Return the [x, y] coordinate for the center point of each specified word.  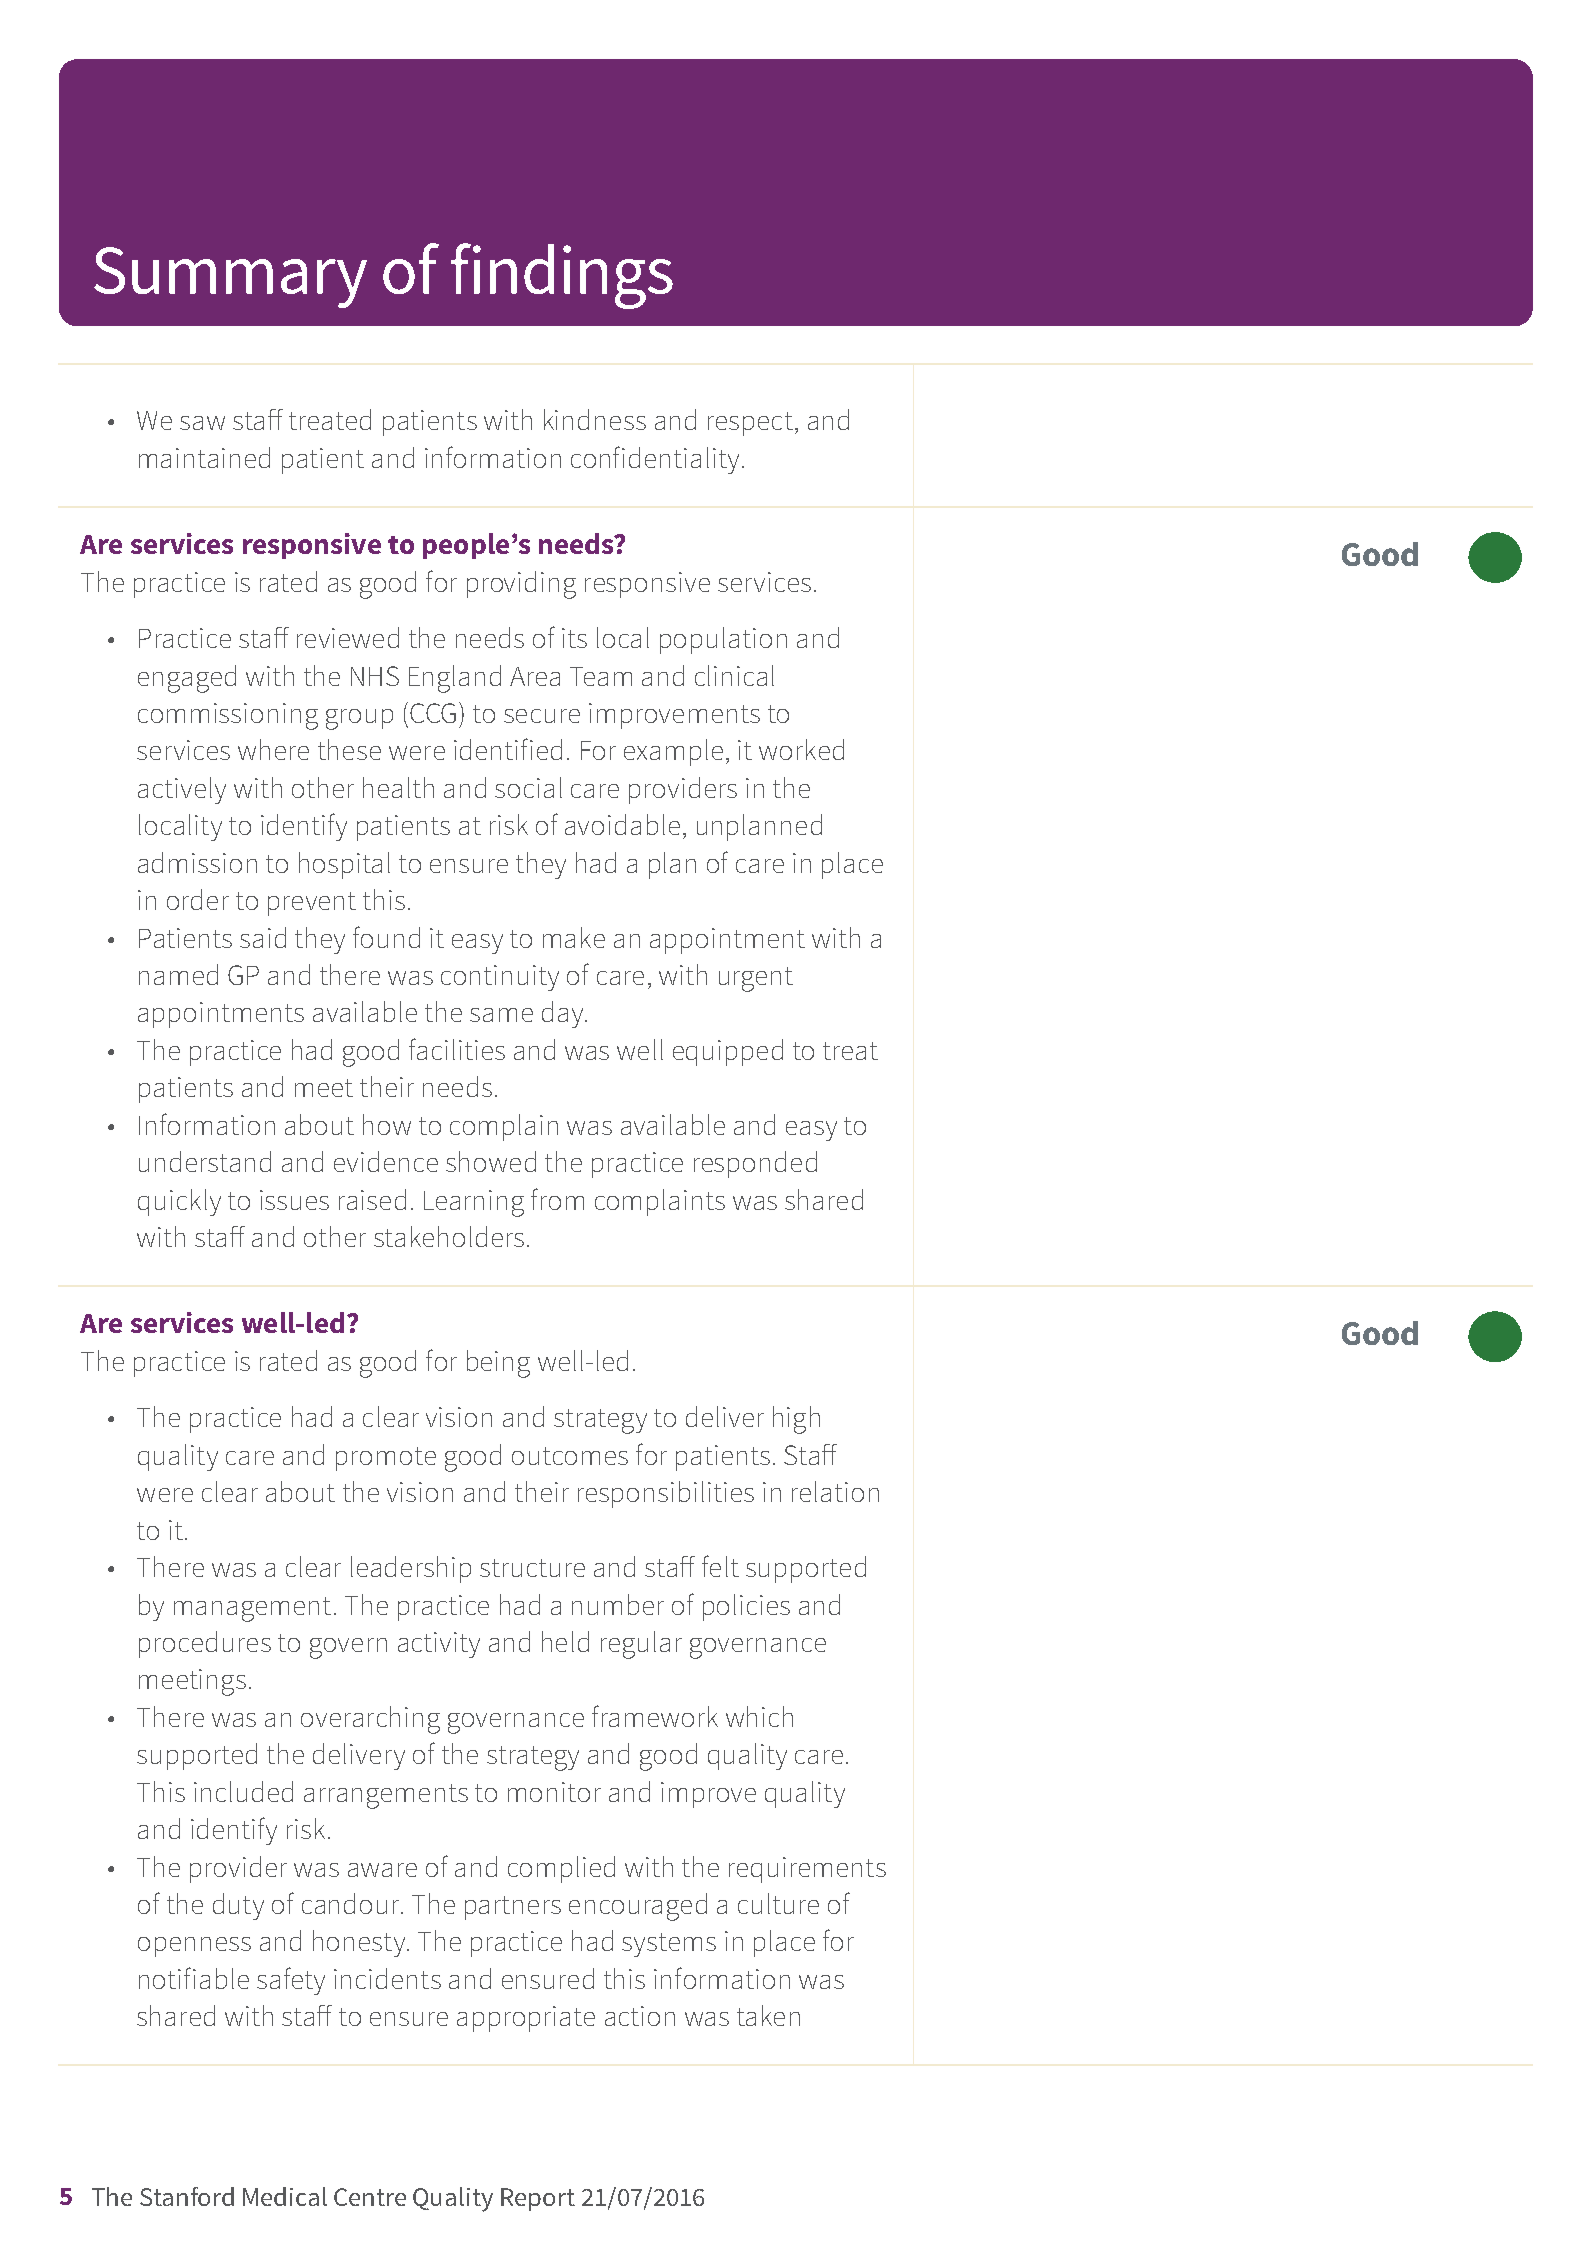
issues [294, 1200]
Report [538, 2199]
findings [562, 276]
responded [755, 1164]
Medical [285, 2196]
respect [750, 424]
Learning [474, 1203]
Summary [230, 277]
